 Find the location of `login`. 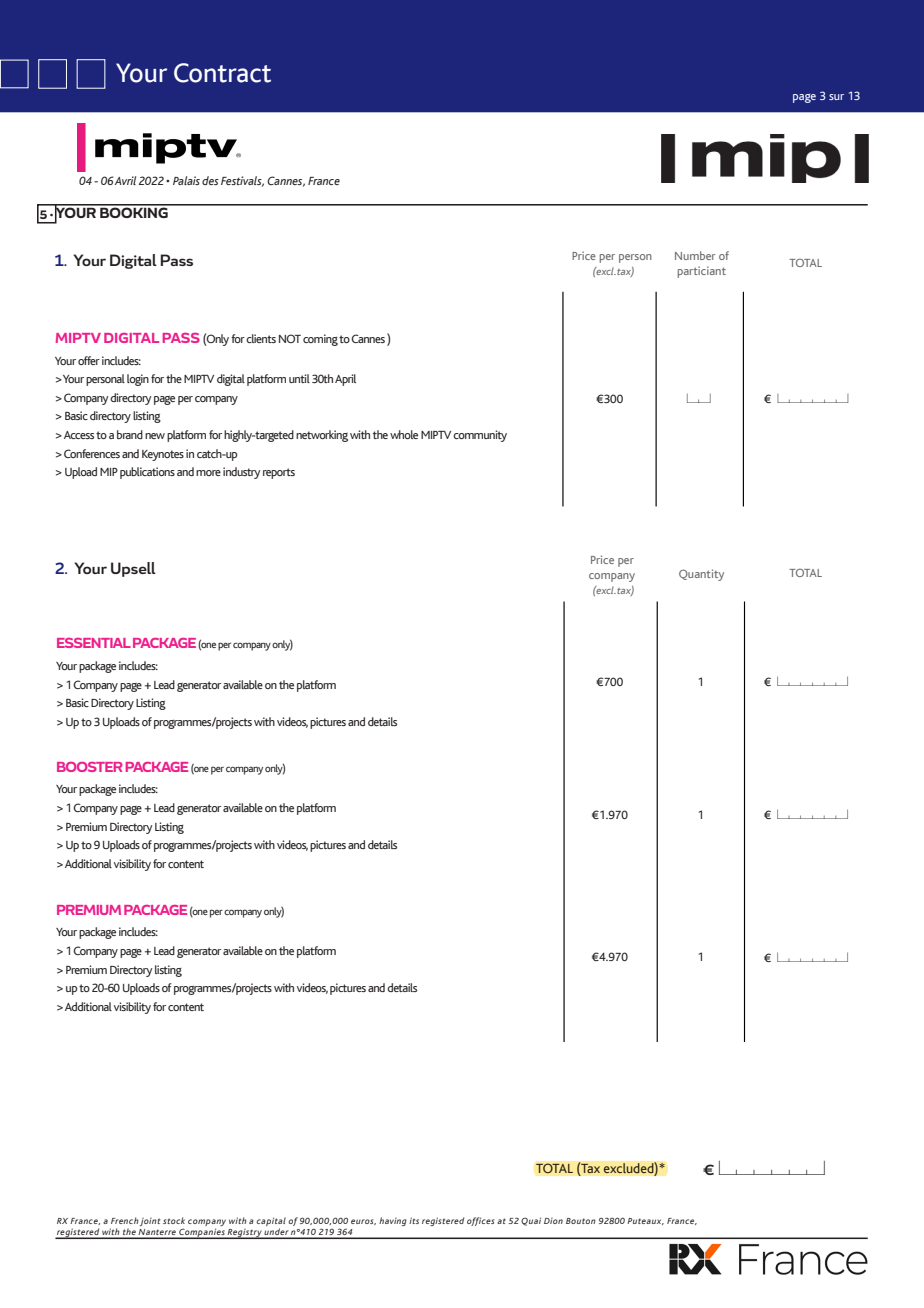

login is located at coordinates (138, 380).
